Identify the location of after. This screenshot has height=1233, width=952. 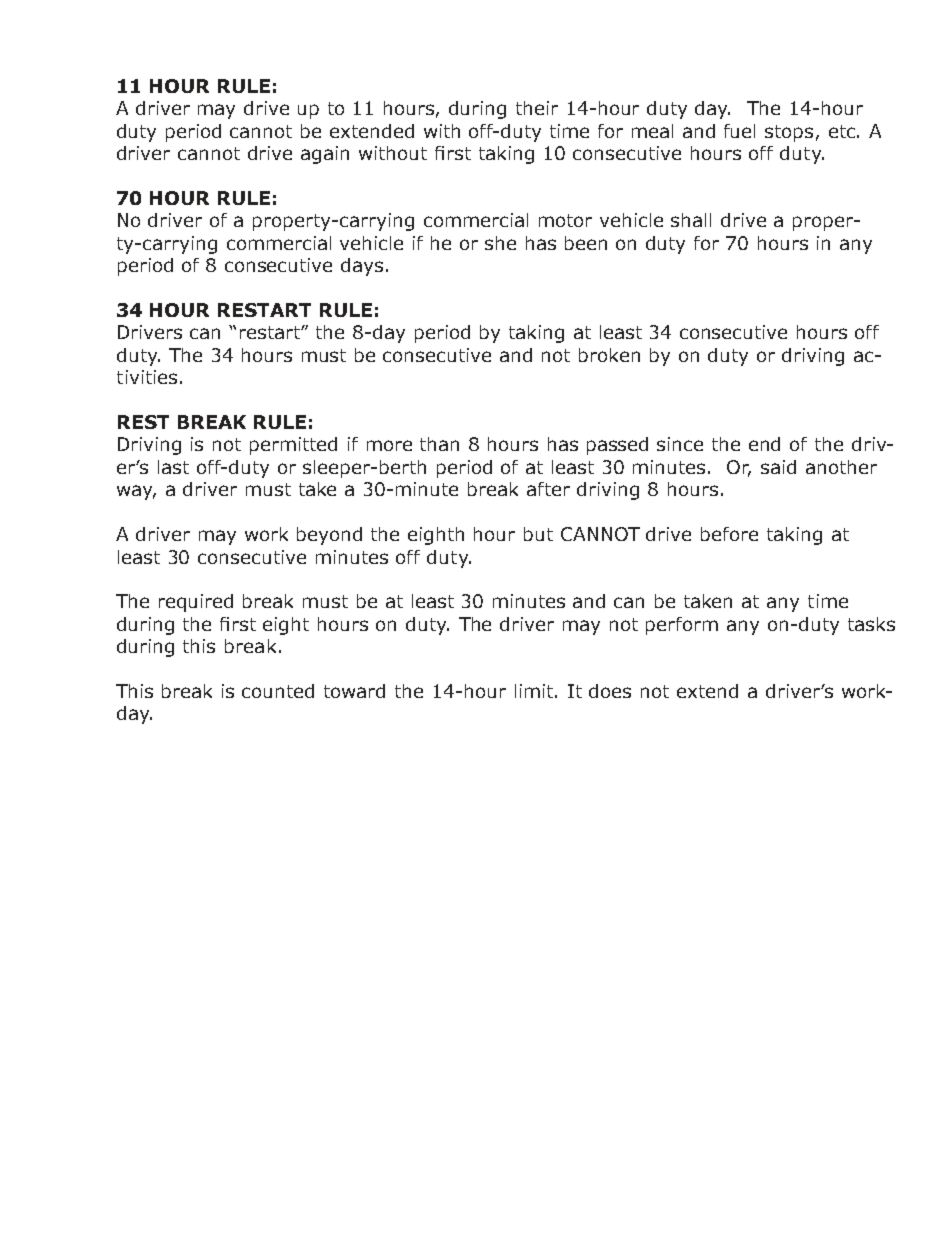
(548, 489).
